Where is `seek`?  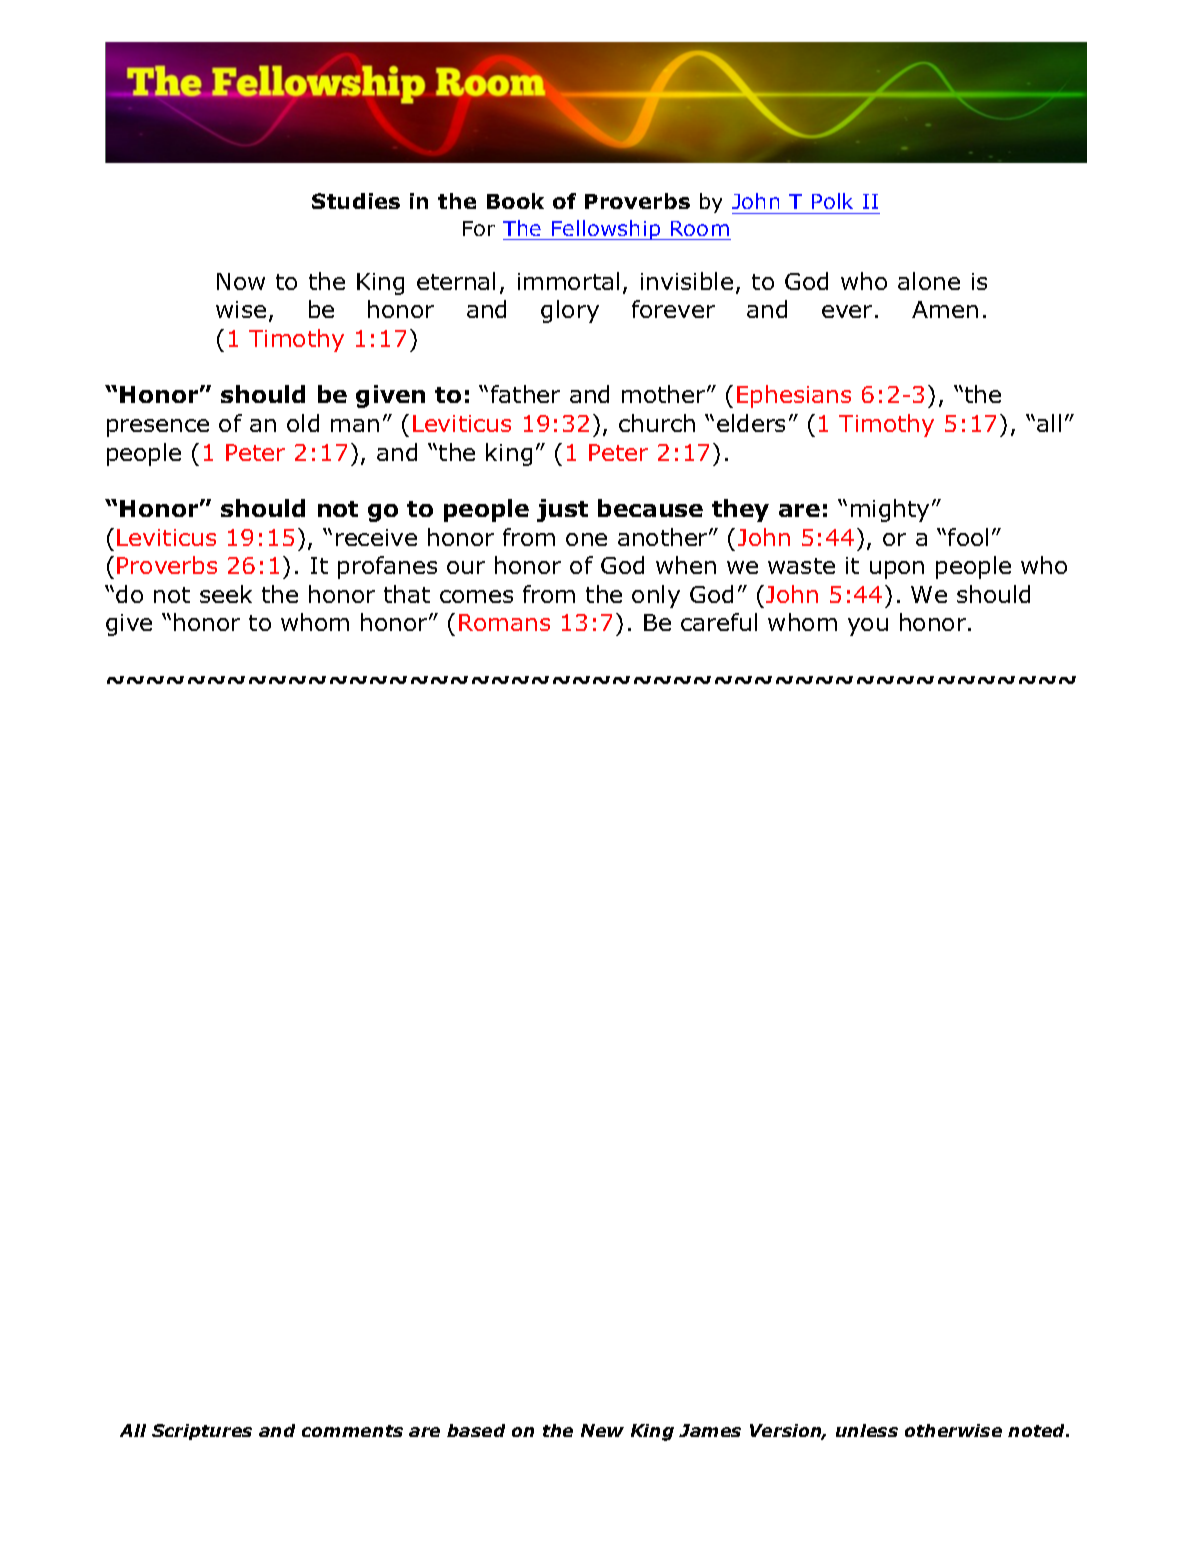
seek is located at coordinates (226, 594).
